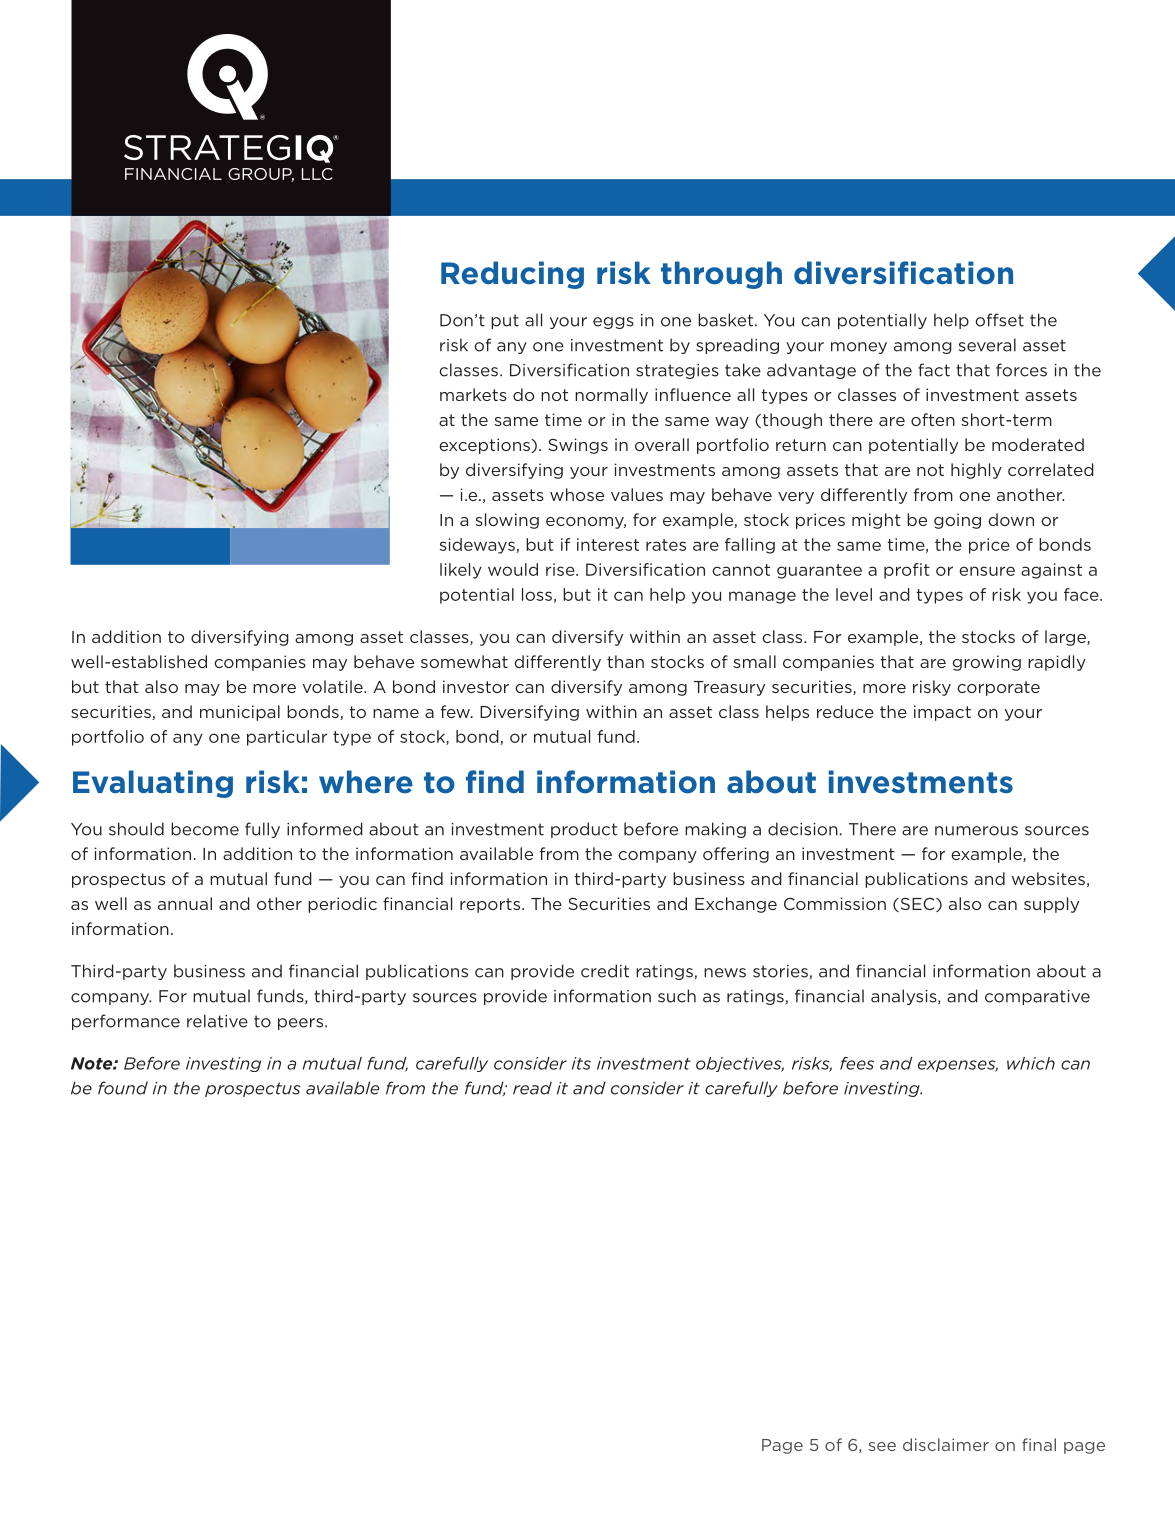 The width and height of the page is (1175, 1521). I want to click on eggs, so click(613, 323).
